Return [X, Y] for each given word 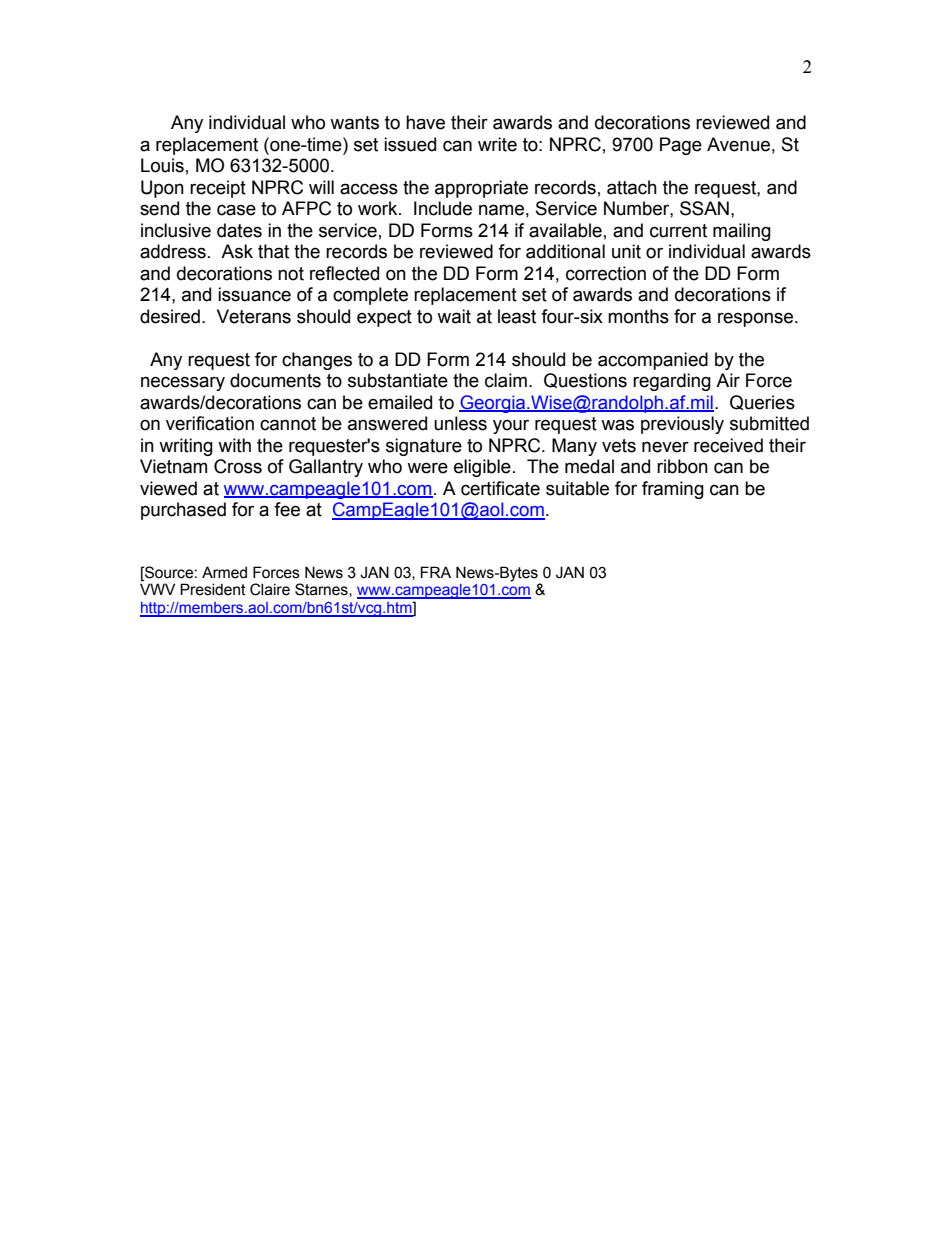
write [497, 144]
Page [681, 146]
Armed [224, 572]
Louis [162, 165]
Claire [270, 589]
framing [673, 490]
